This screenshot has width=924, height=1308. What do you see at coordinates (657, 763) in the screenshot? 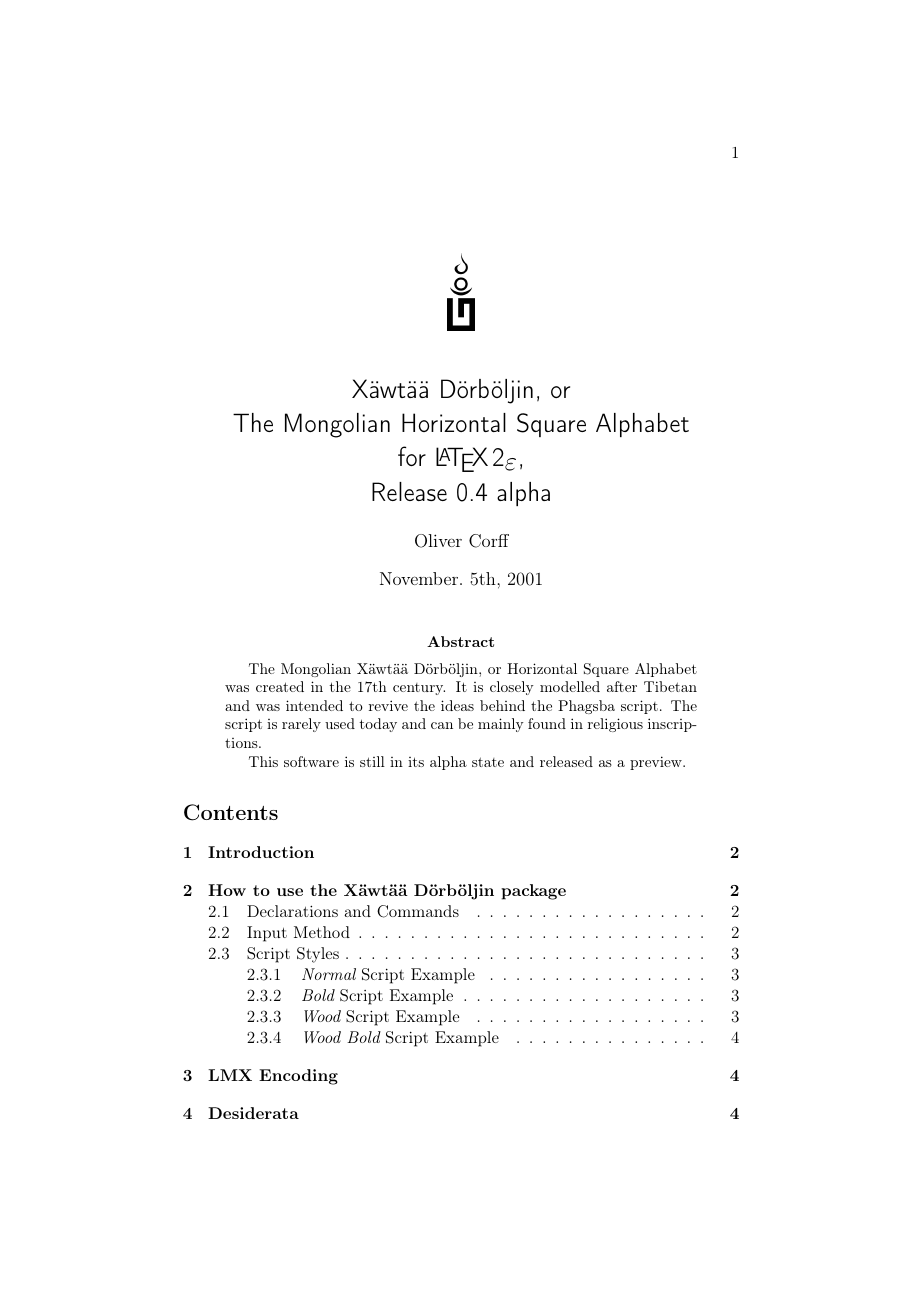
I see `preview` at bounding box center [657, 763].
